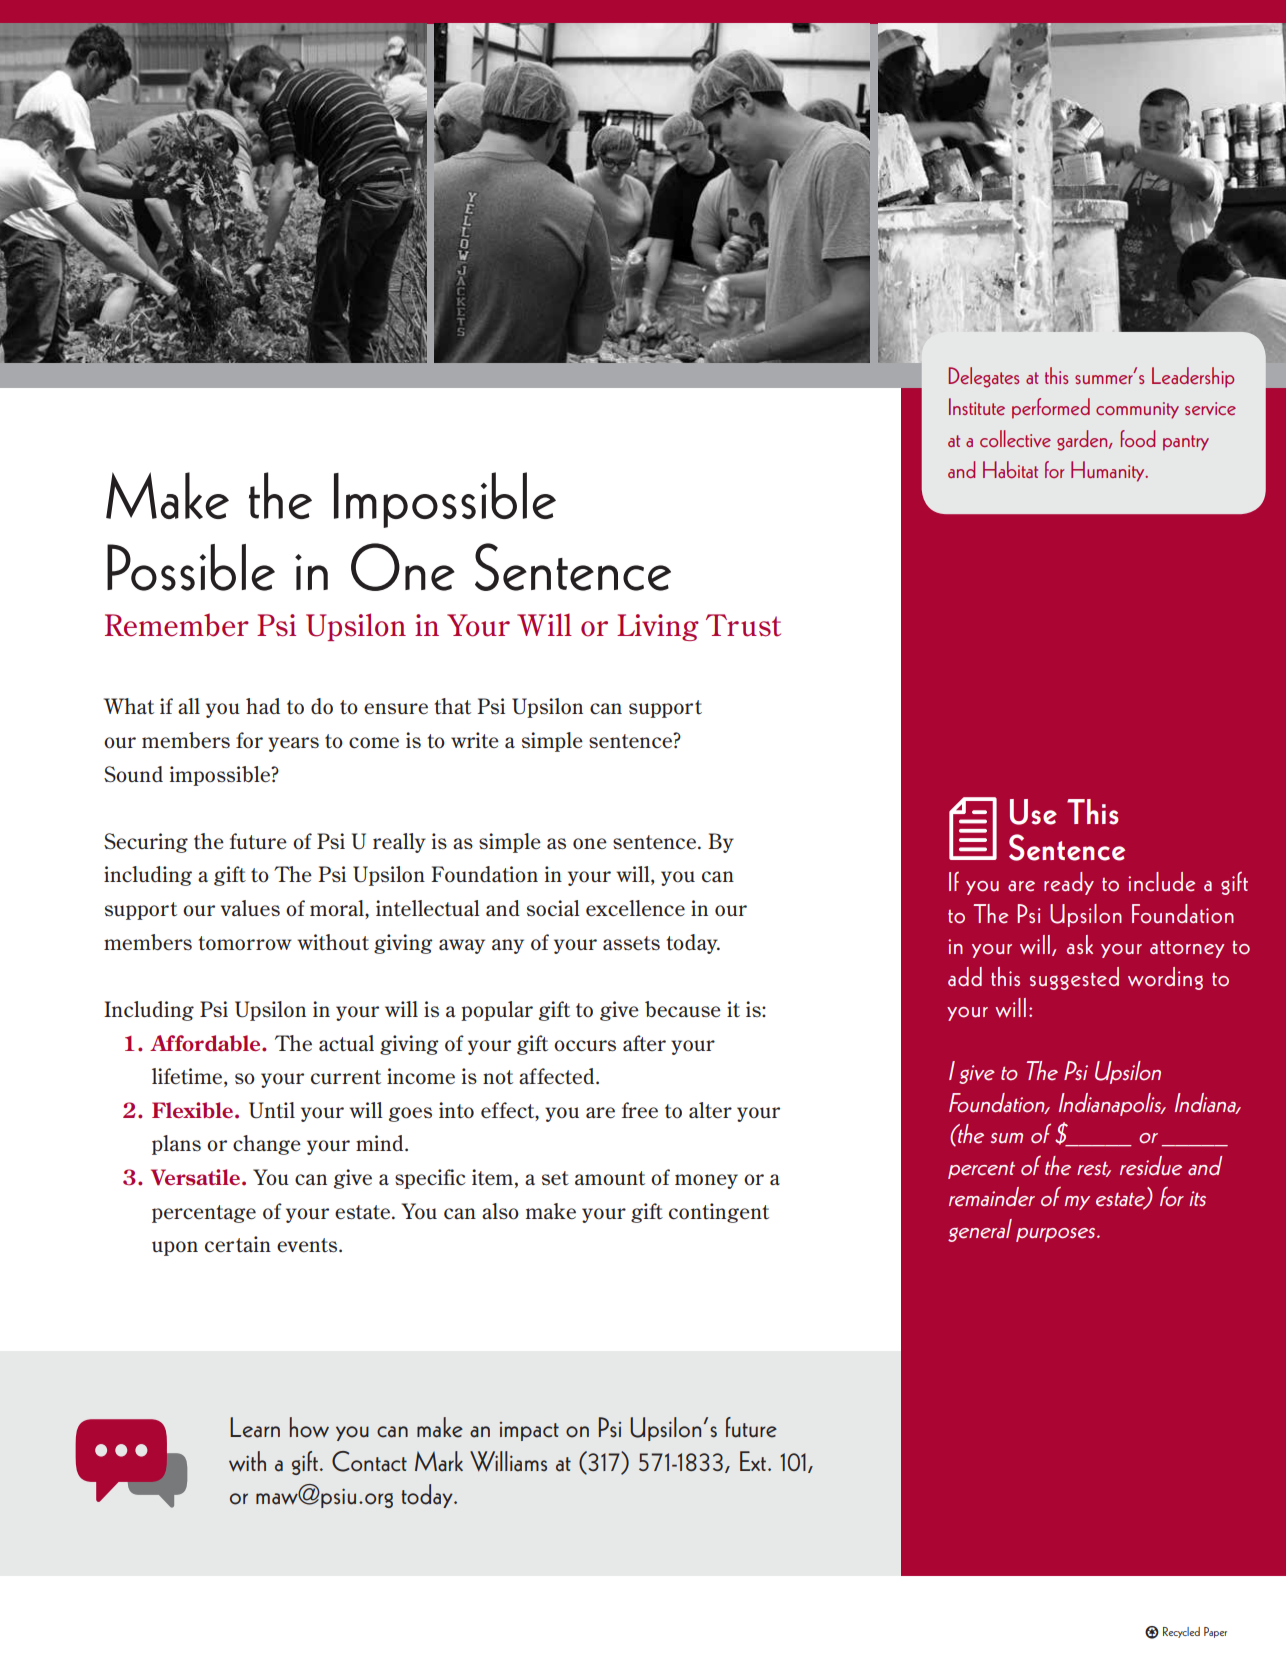 This document has width=1286, height=1664. Describe the element at coordinates (1051, 408) in the document. I see `performed` at that location.
